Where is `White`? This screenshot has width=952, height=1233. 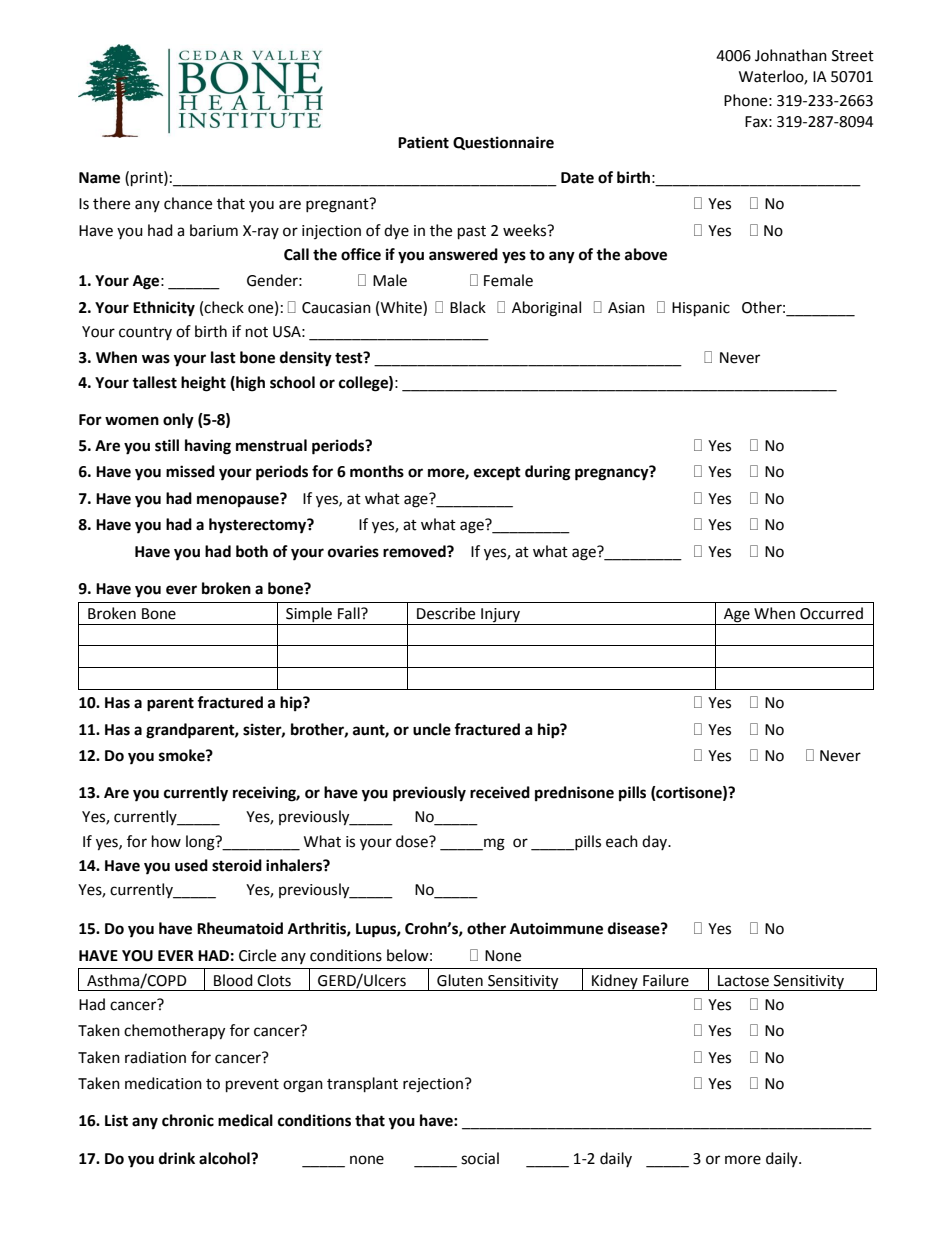 White is located at coordinates (402, 307).
